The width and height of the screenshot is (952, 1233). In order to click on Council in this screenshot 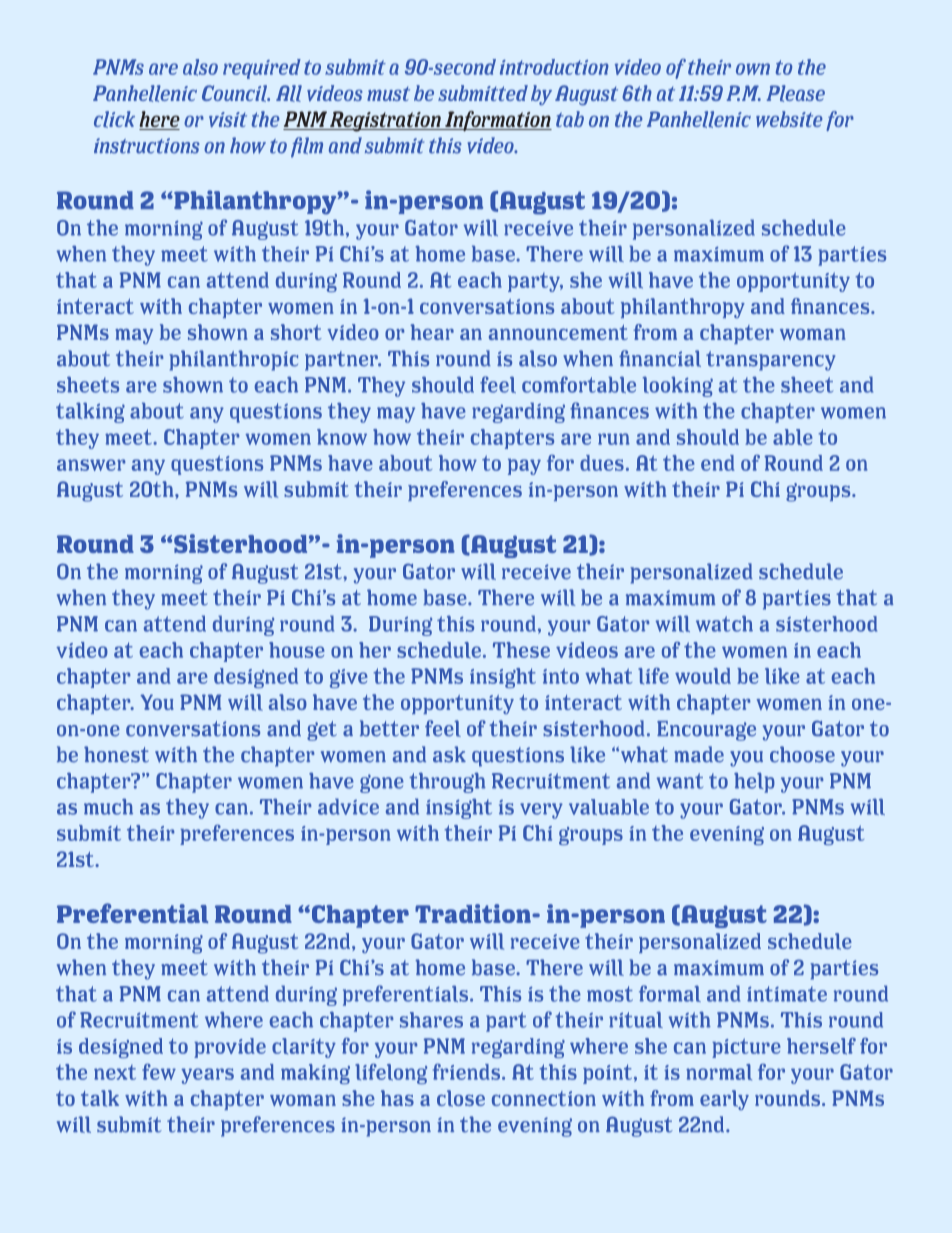, I will do `click(236, 93)`.
